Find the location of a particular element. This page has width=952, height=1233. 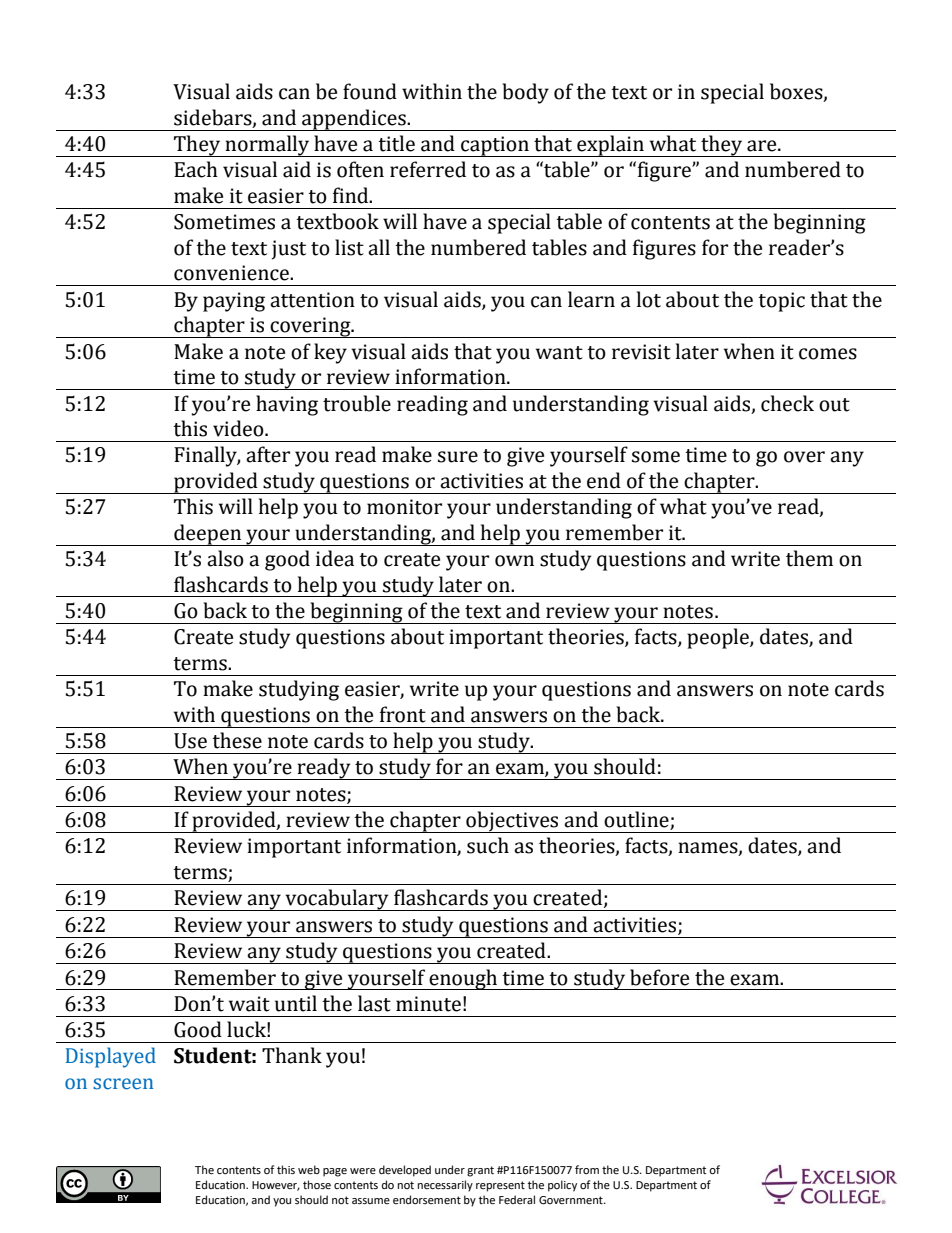

Each is located at coordinates (196, 169).
